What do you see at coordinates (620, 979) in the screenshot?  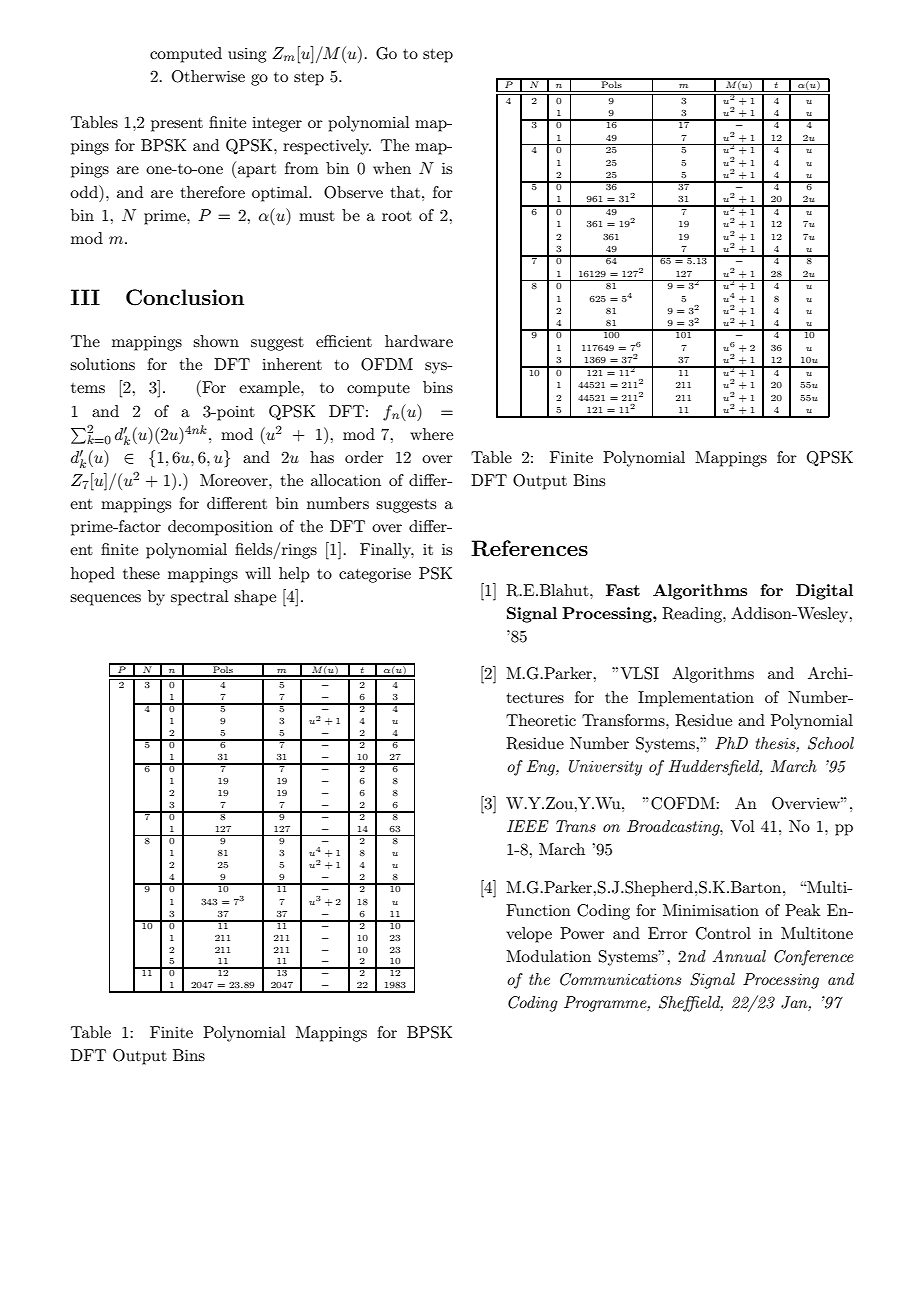 I see `Communications` at bounding box center [620, 979].
